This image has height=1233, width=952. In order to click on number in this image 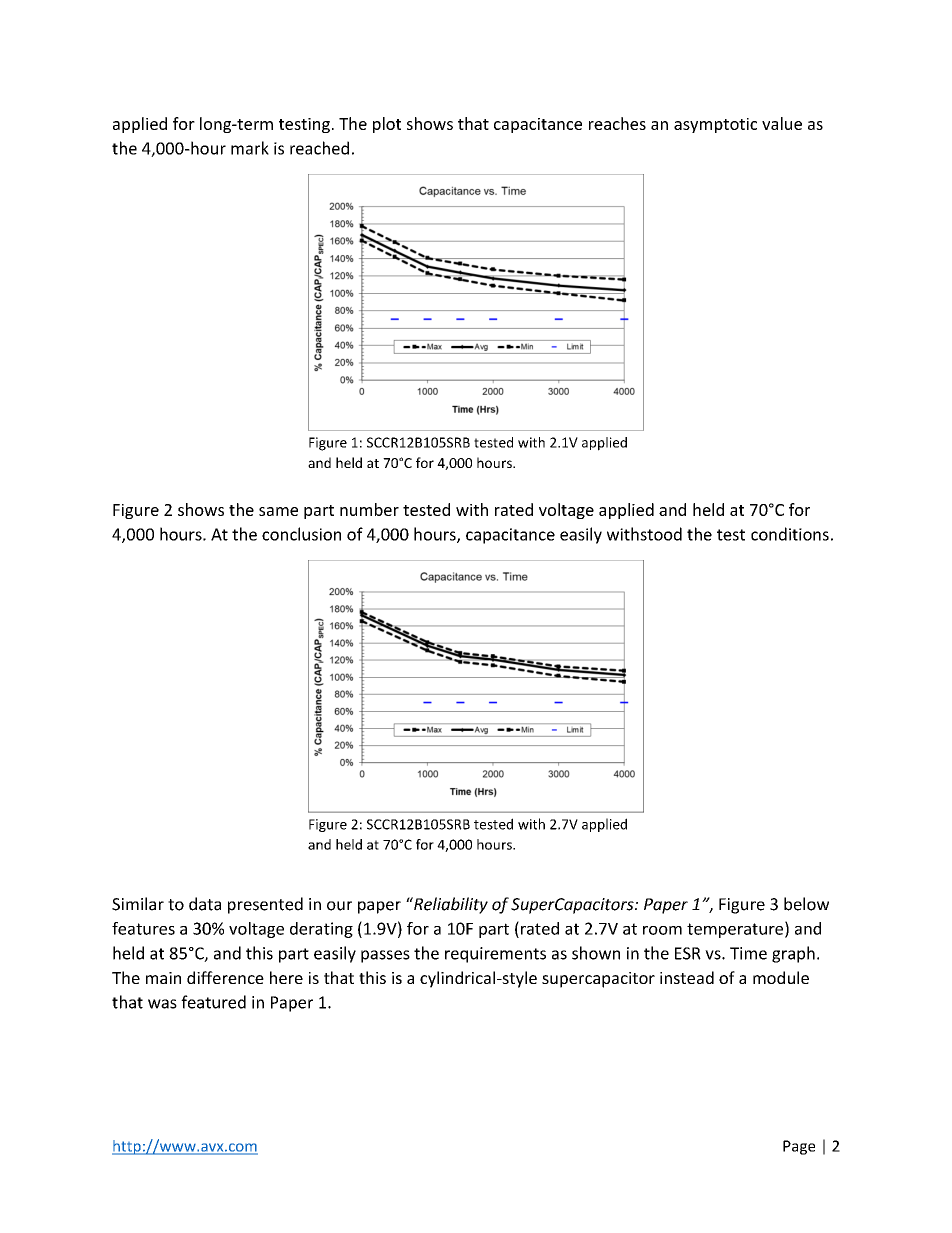, I will do `click(369, 509)`.
